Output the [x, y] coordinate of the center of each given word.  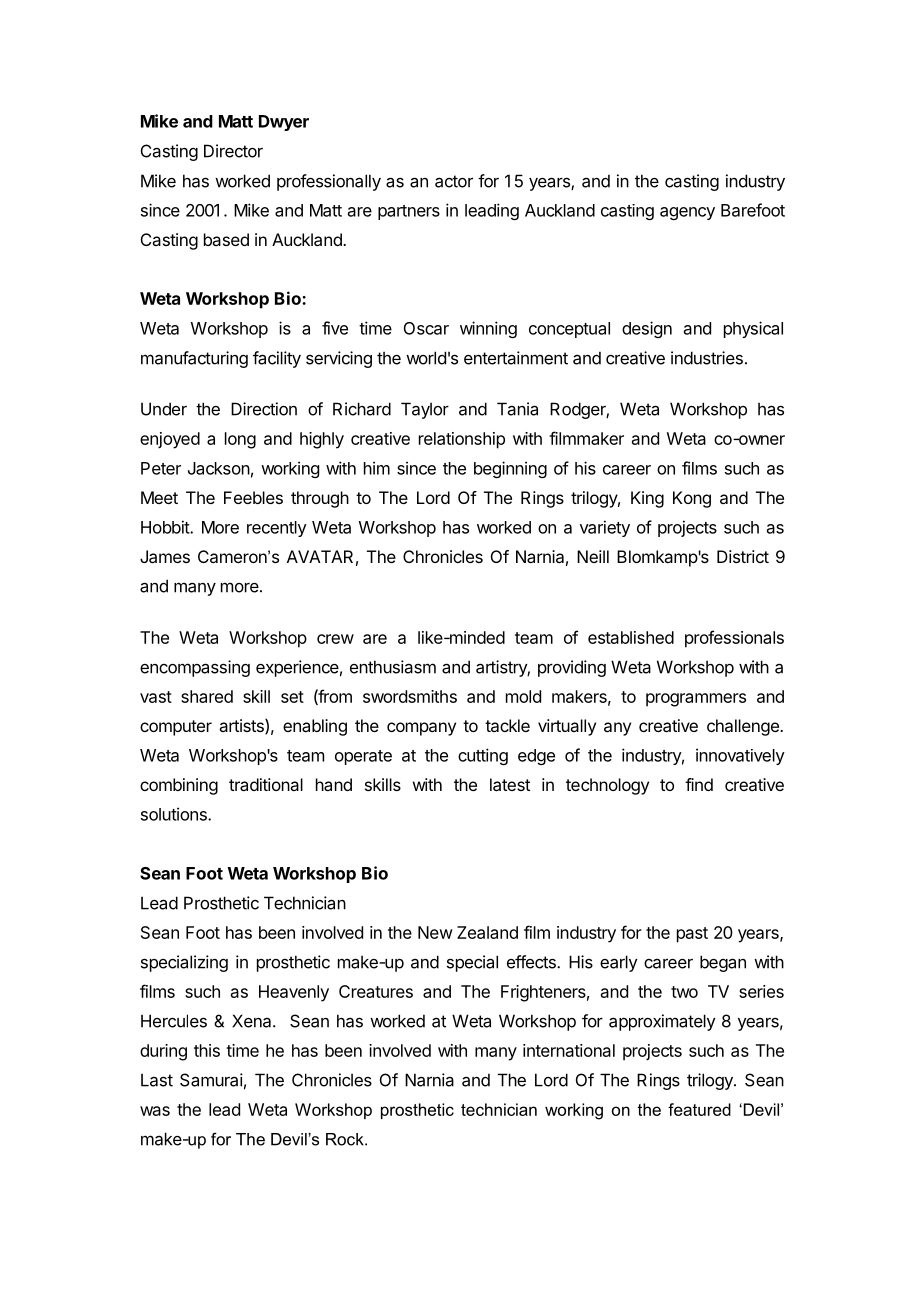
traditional [266, 784]
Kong [692, 499]
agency [687, 213]
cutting [483, 756]
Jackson [219, 468]
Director [233, 151]
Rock [346, 1139]
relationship [462, 440]
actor [454, 181]
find [699, 784]
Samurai [211, 1080]
